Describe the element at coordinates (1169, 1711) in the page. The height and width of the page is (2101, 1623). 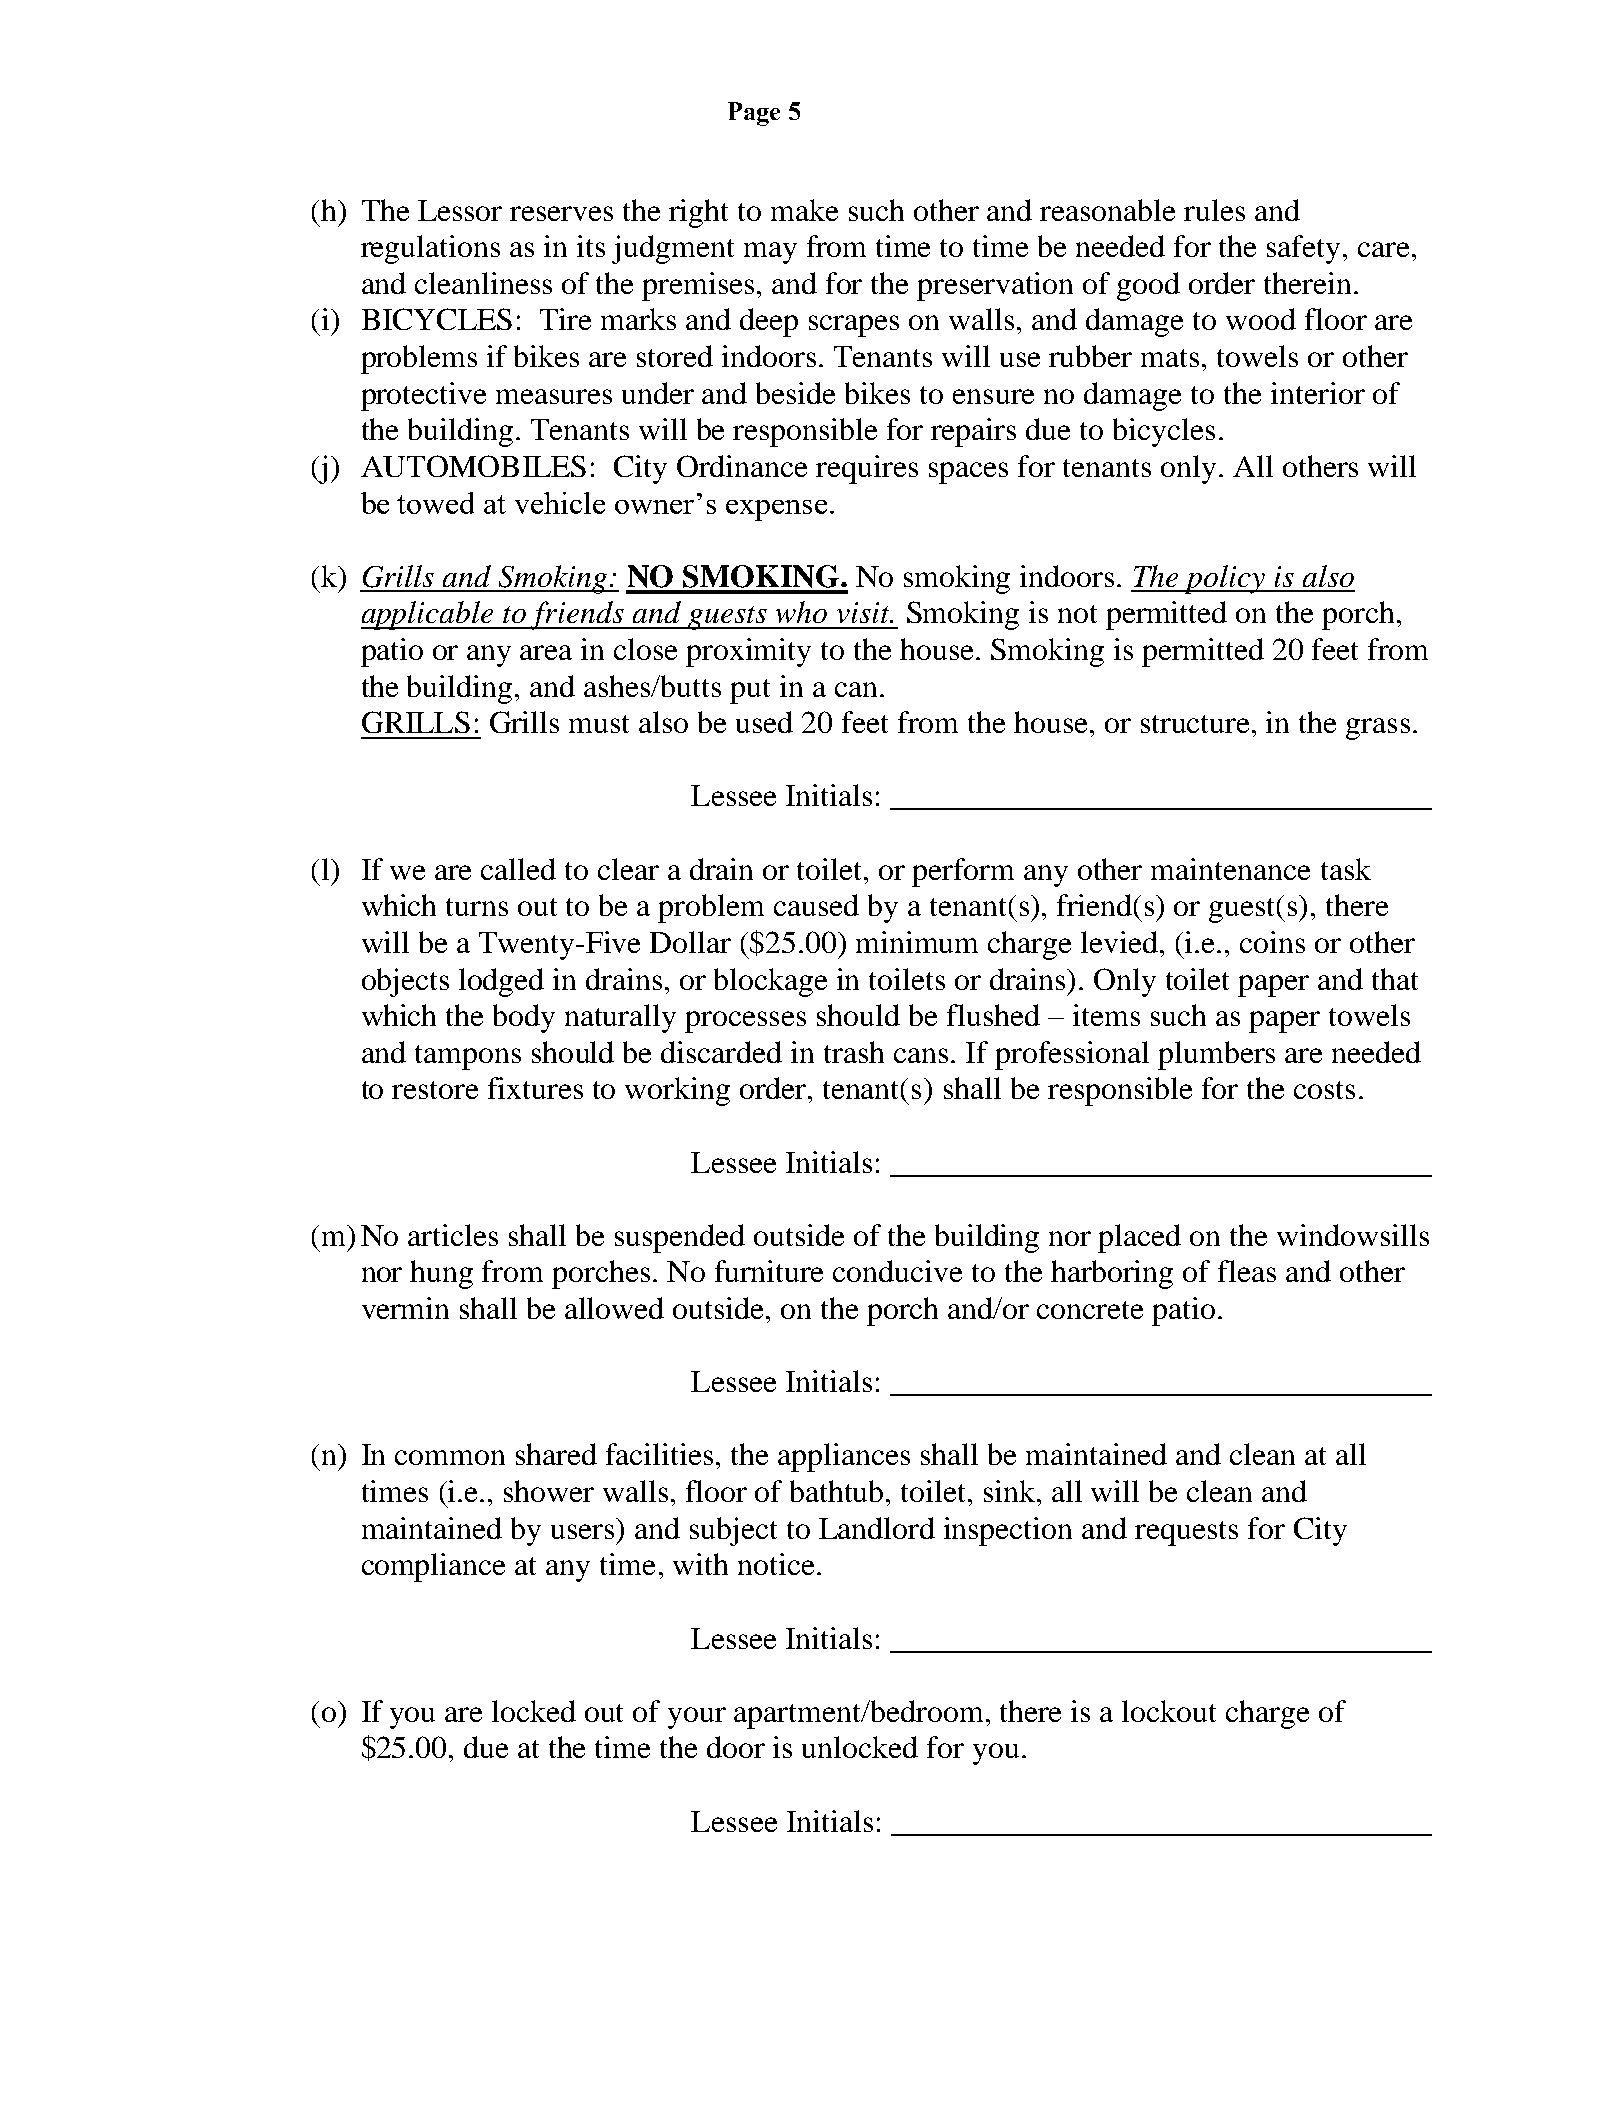
I see `lockout` at that location.
